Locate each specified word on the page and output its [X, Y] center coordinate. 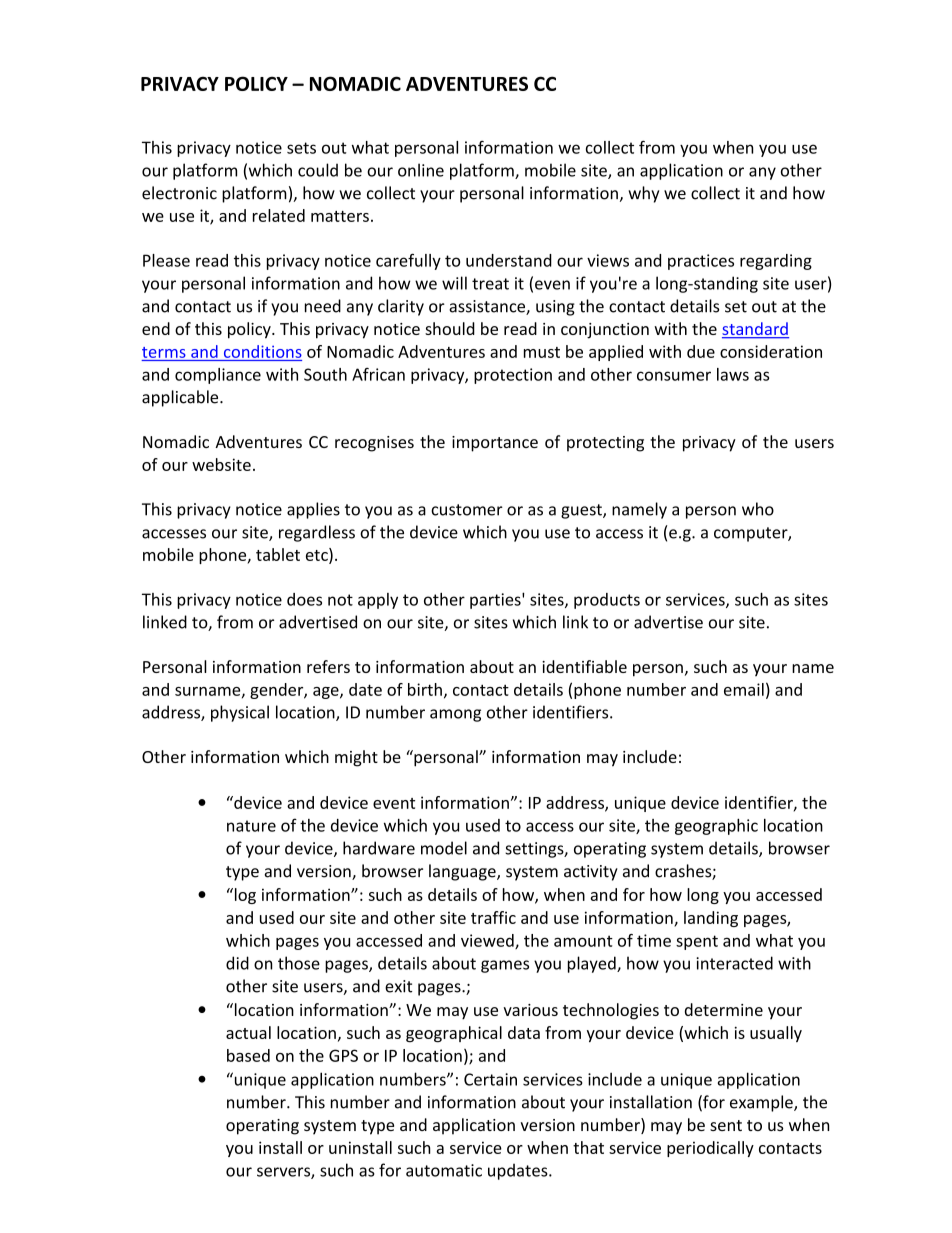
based [248, 1055]
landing [711, 919]
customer [467, 510]
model [444, 848]
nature [251, 826]
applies [313, 510]
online [421, 170]
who [758, 509]
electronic [179, 193]
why [643, 194]
